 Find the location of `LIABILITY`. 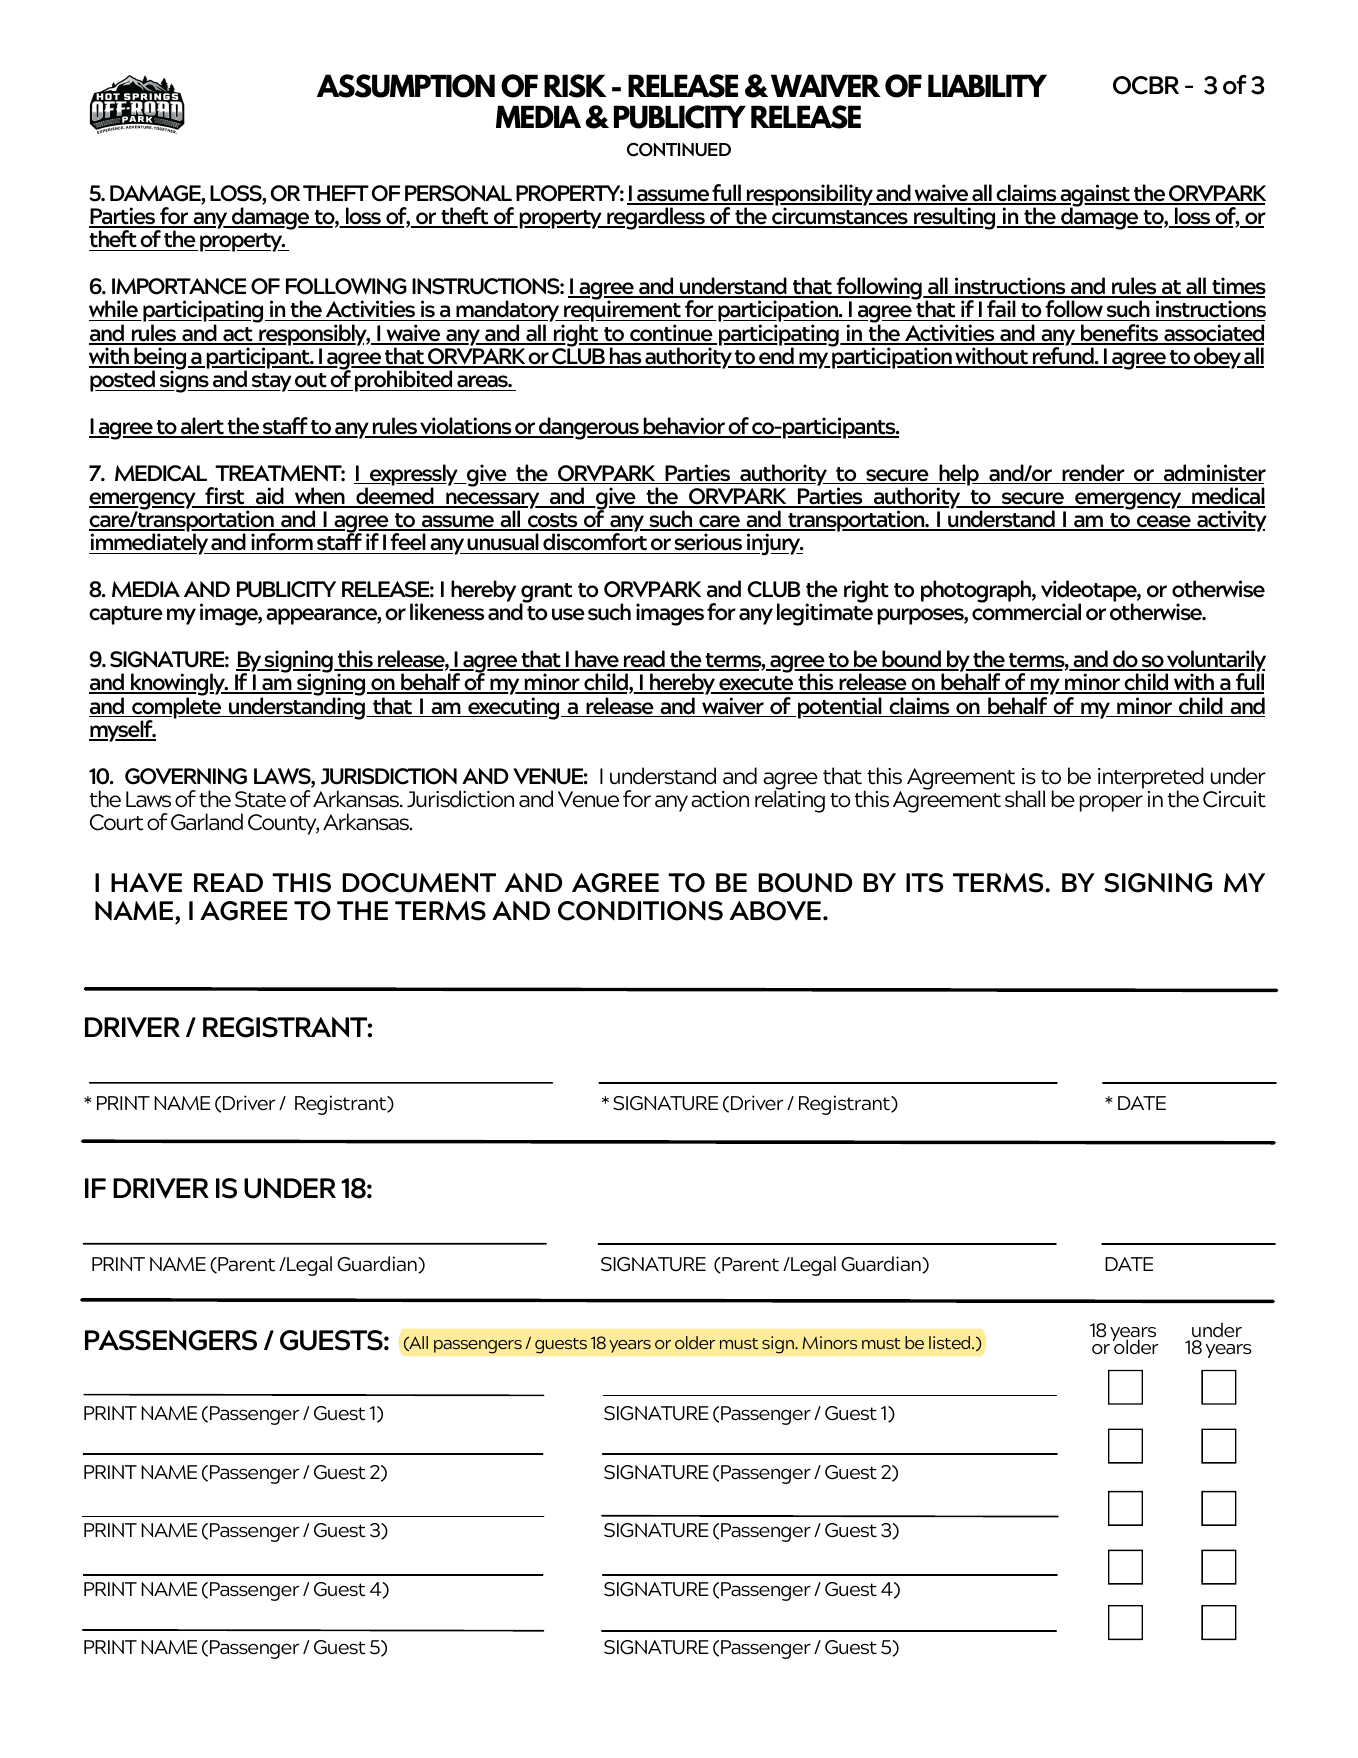

LIABILITY is located at coordinates (987, 85).
